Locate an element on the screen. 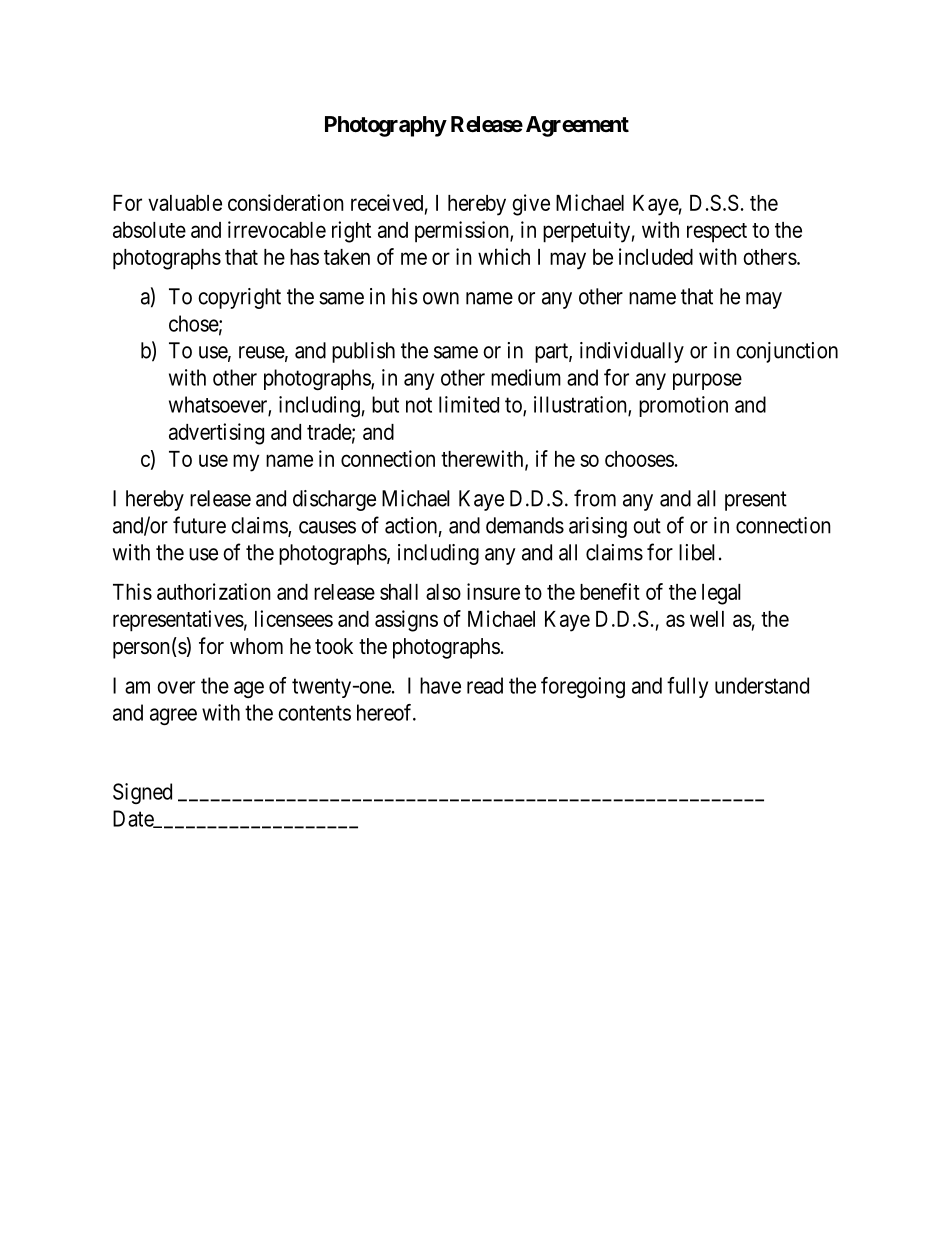  Photography is located at coordinates (386, 126).
